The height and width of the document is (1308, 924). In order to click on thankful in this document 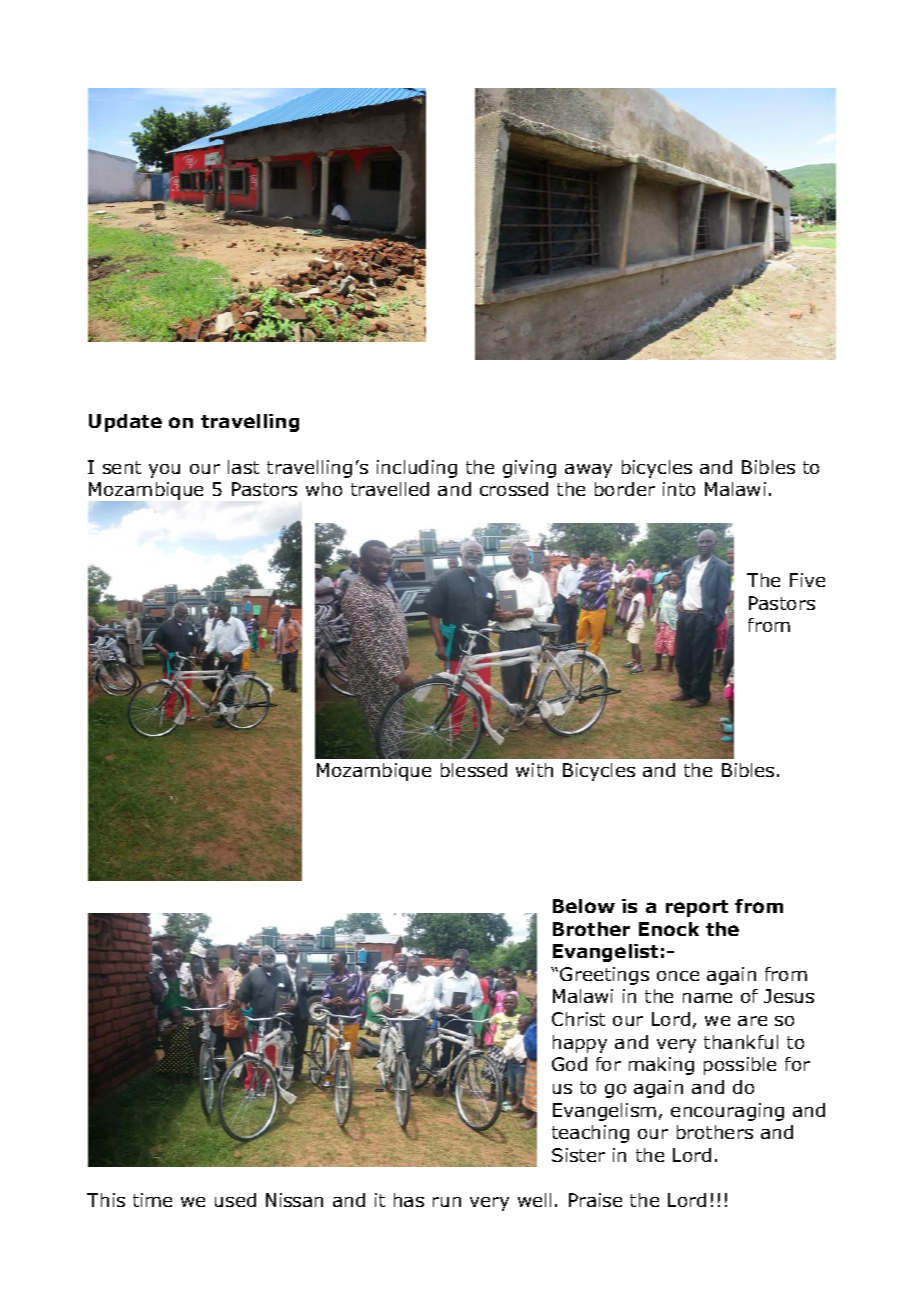, I will do `click(741, 1042)`.
